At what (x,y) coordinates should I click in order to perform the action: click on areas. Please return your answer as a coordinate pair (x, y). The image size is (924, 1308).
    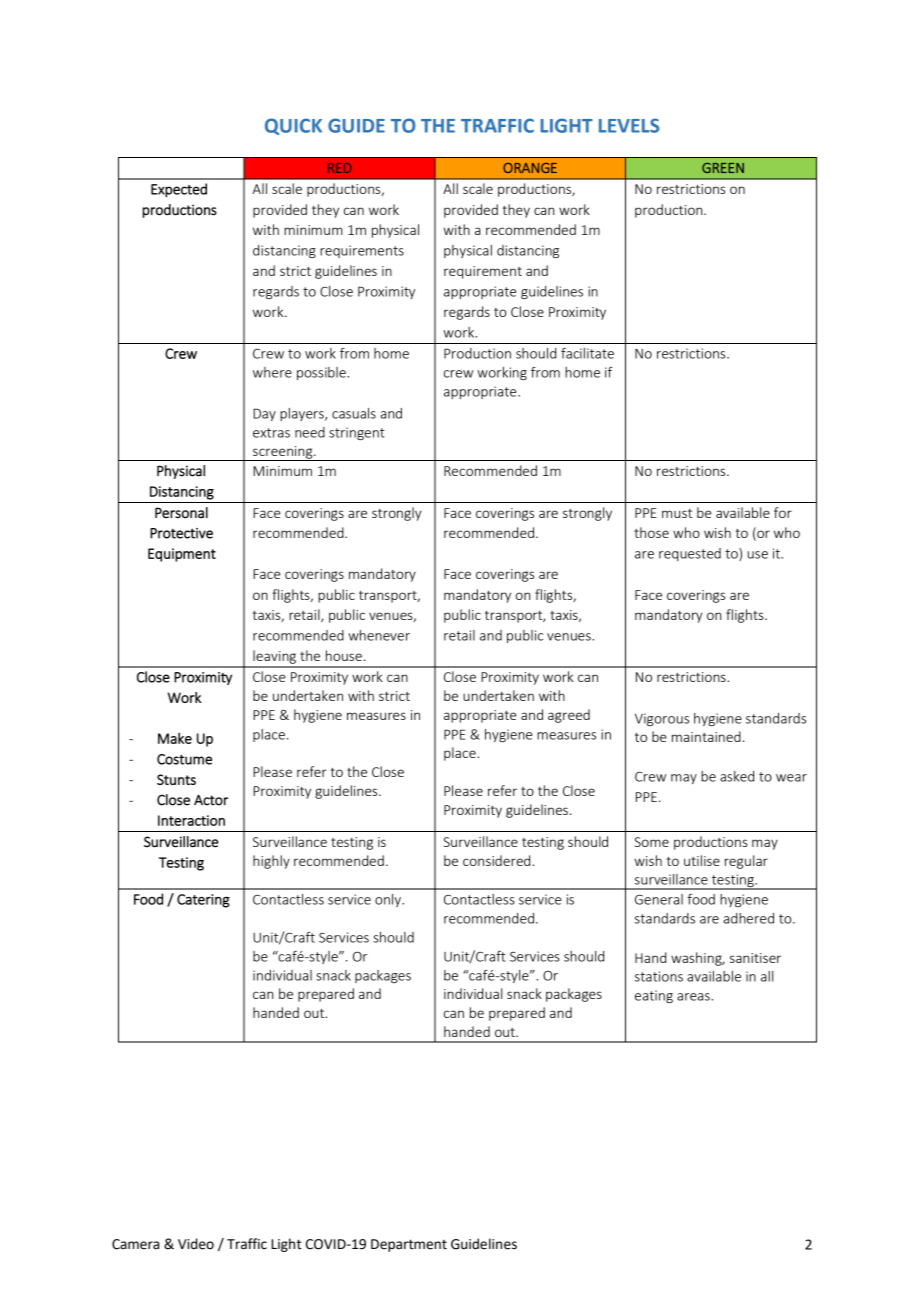
    Looking at the image, I should click on (694, 997).
